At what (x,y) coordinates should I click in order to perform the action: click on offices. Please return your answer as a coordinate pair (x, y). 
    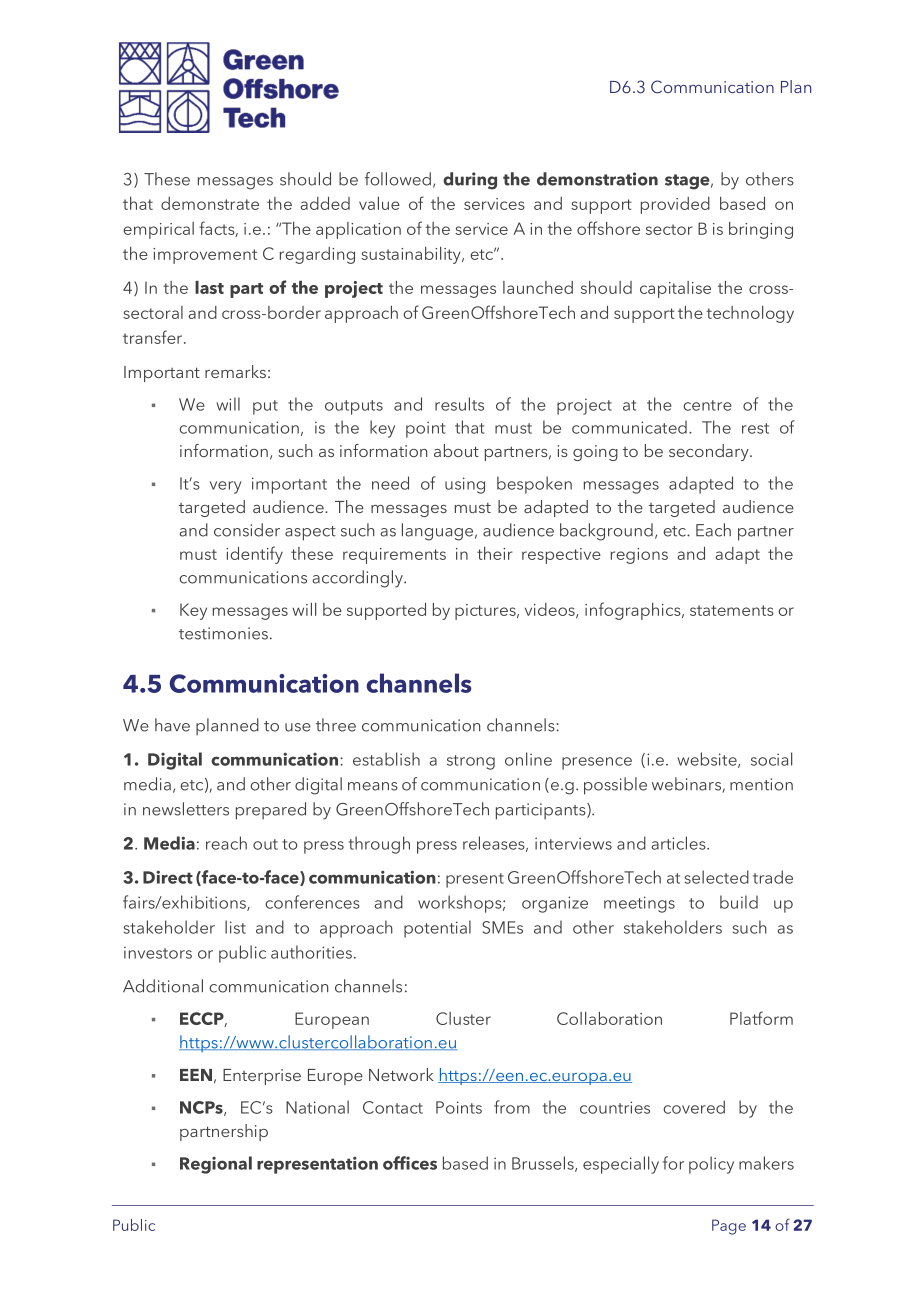
    Looking at the image, I should click on (410, 1163).
